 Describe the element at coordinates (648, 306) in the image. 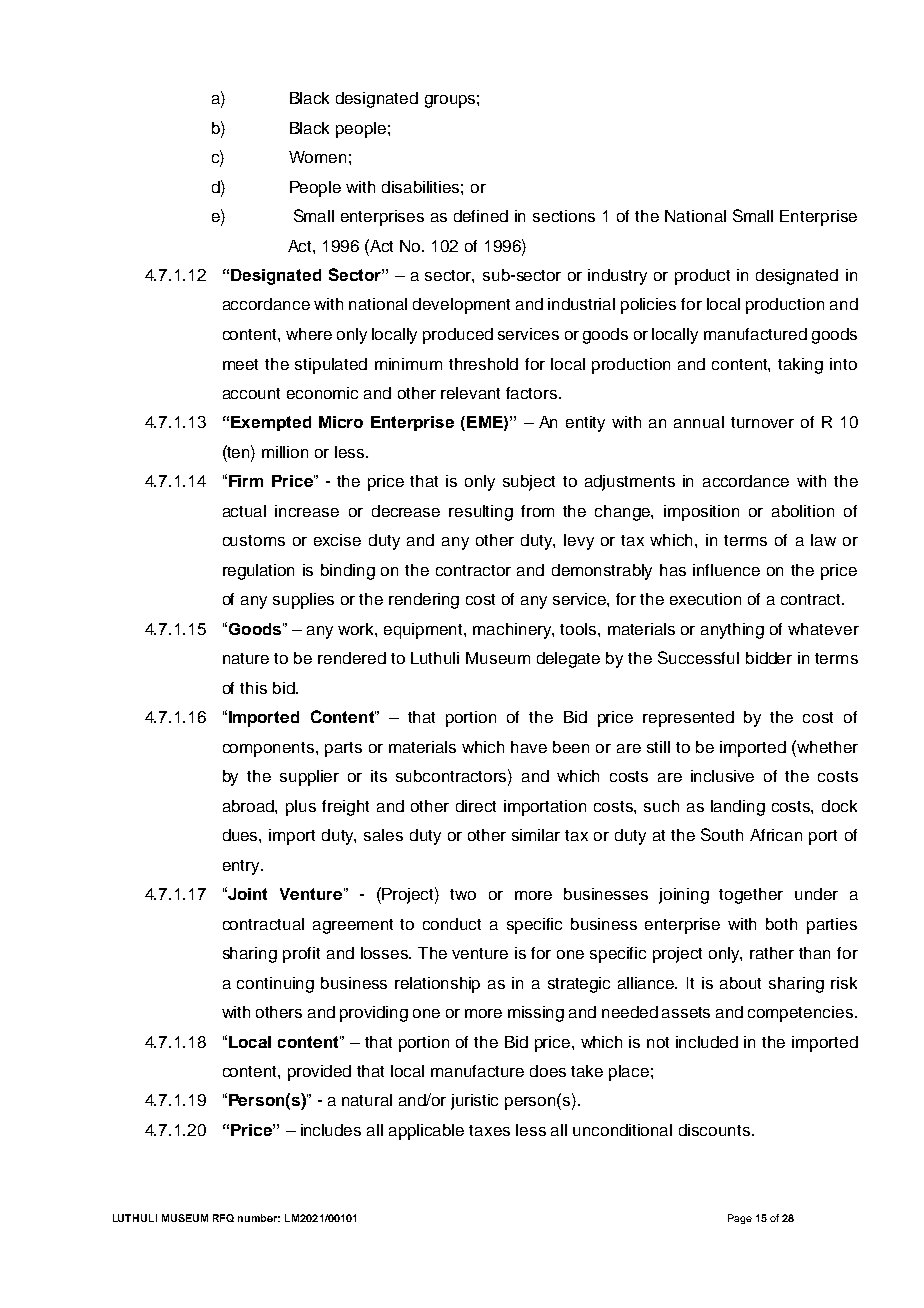

I see `policies` at that location.
